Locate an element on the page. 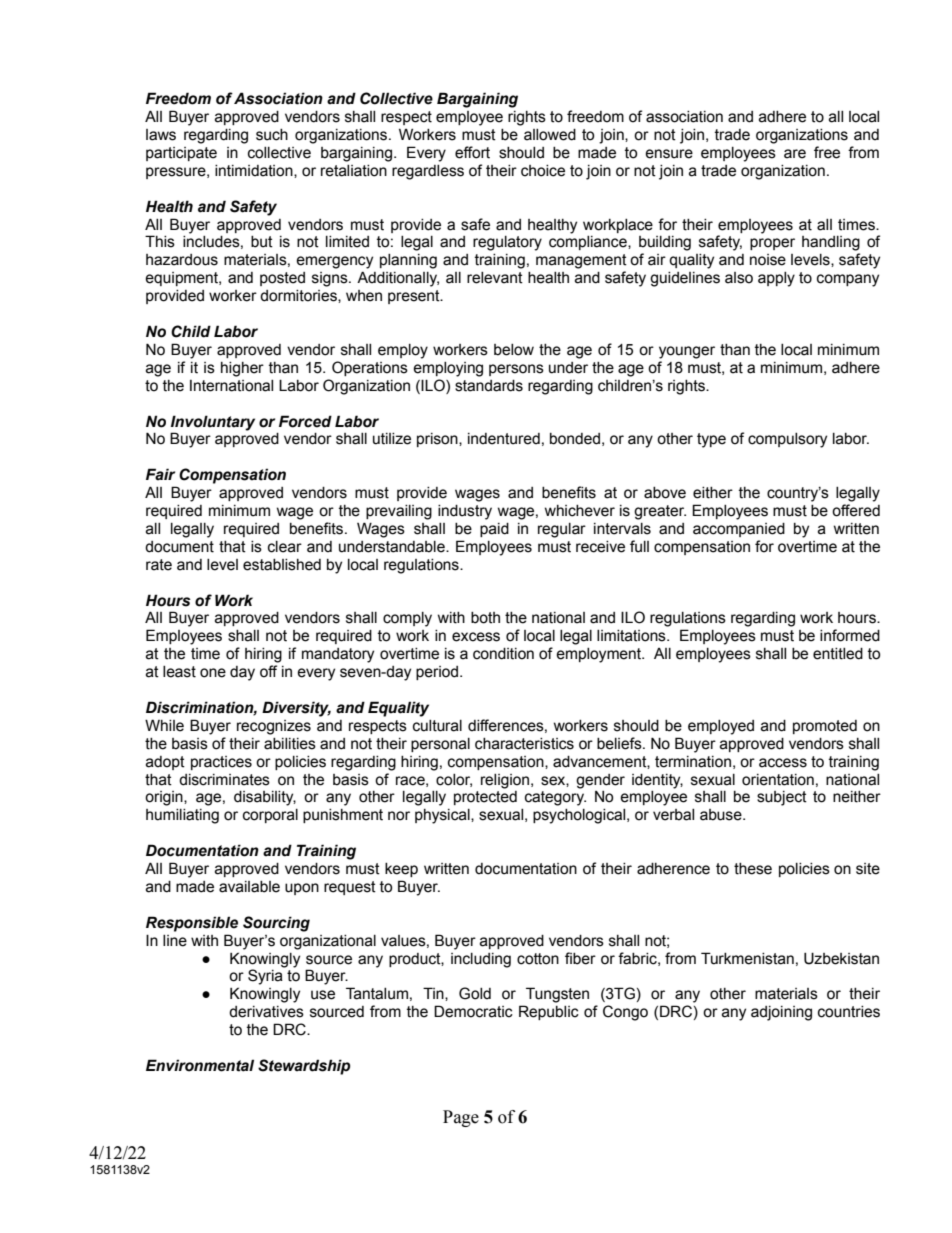  are is located at coordinates (795, 154).
